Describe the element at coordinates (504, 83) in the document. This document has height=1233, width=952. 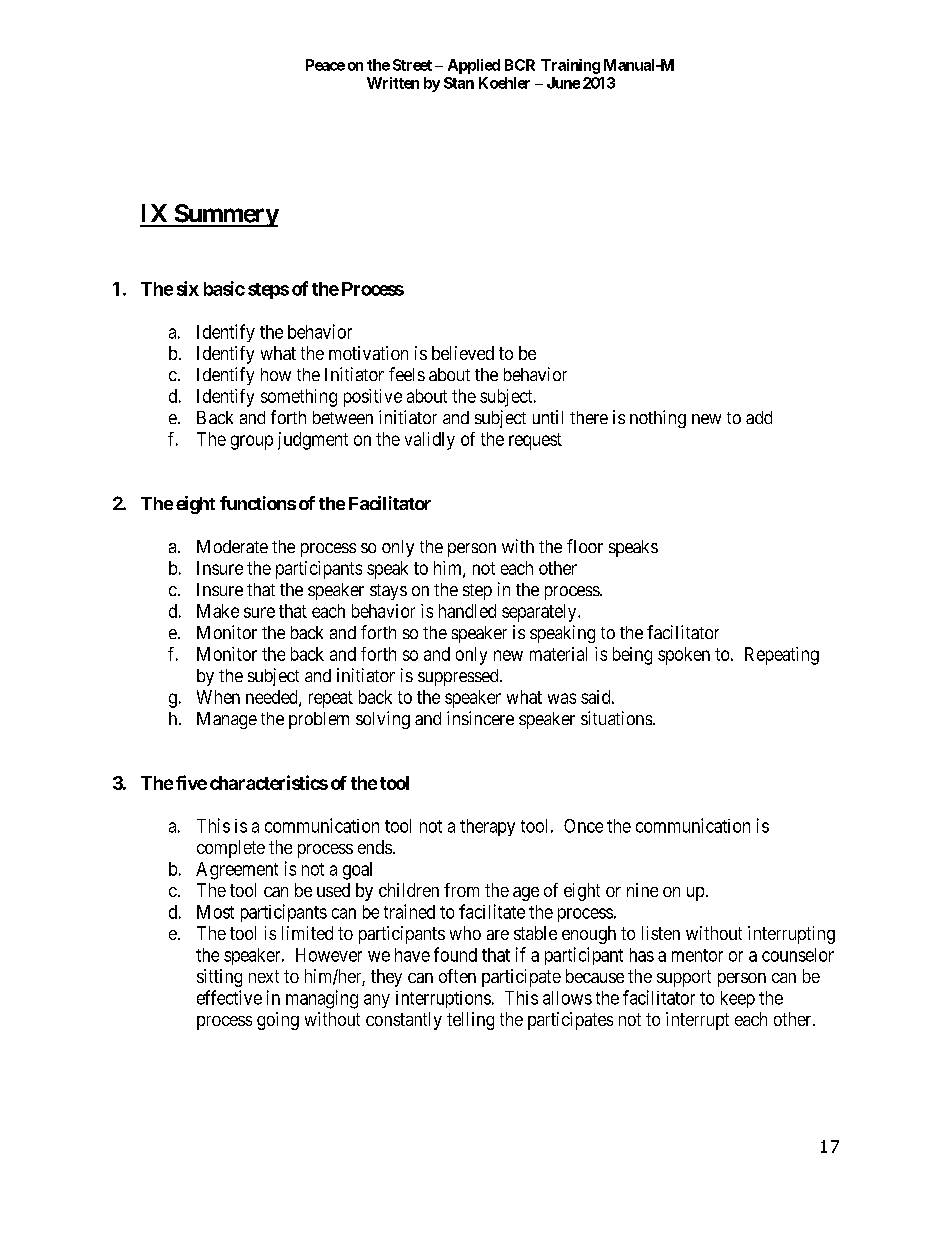
I see `Koehler` at that location.
